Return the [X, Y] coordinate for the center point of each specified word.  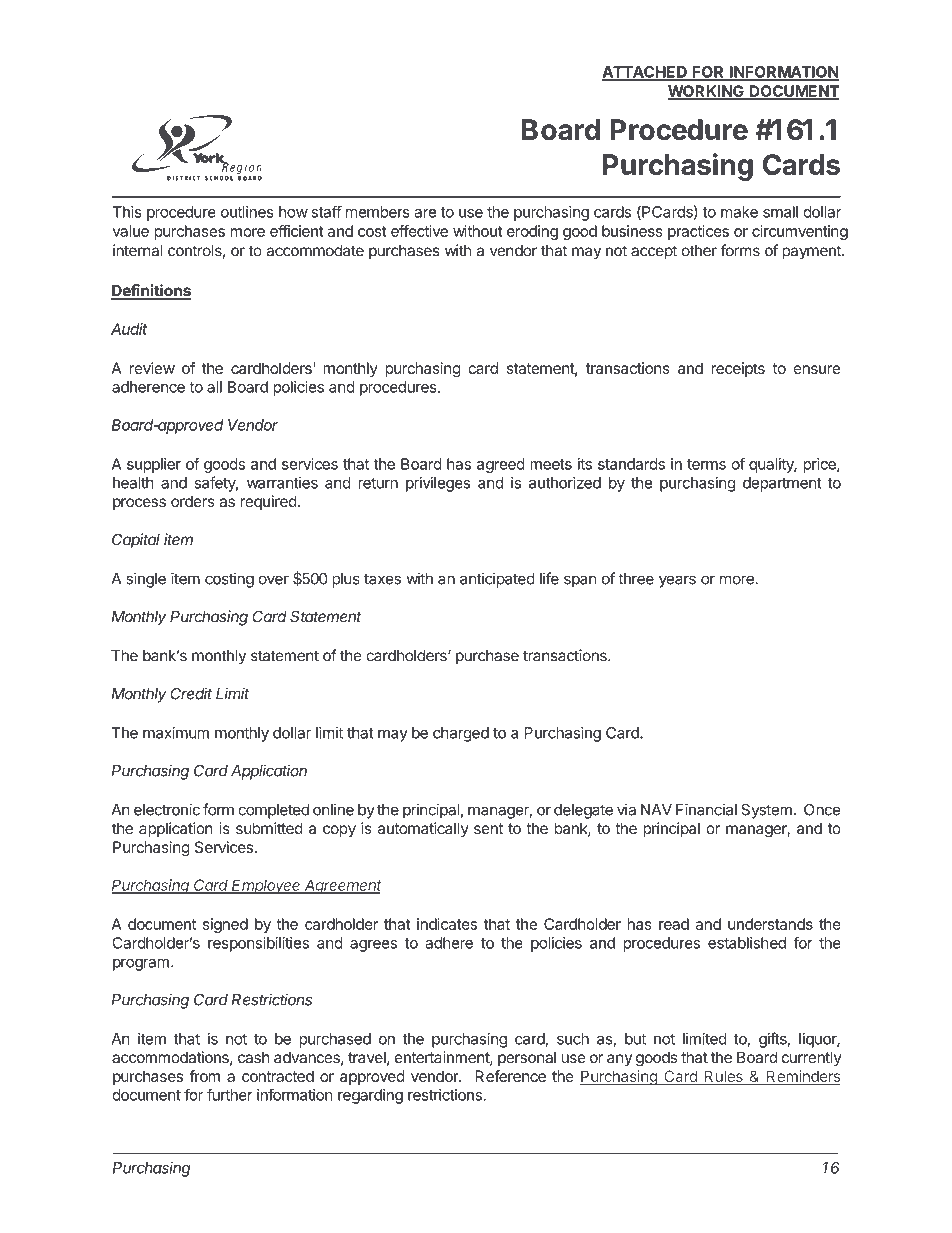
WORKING [706, 92]
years [677, 581]
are [425, 213]
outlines [247, 212]
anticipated [497, 580]
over [274, 580]
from [204, 1076]
